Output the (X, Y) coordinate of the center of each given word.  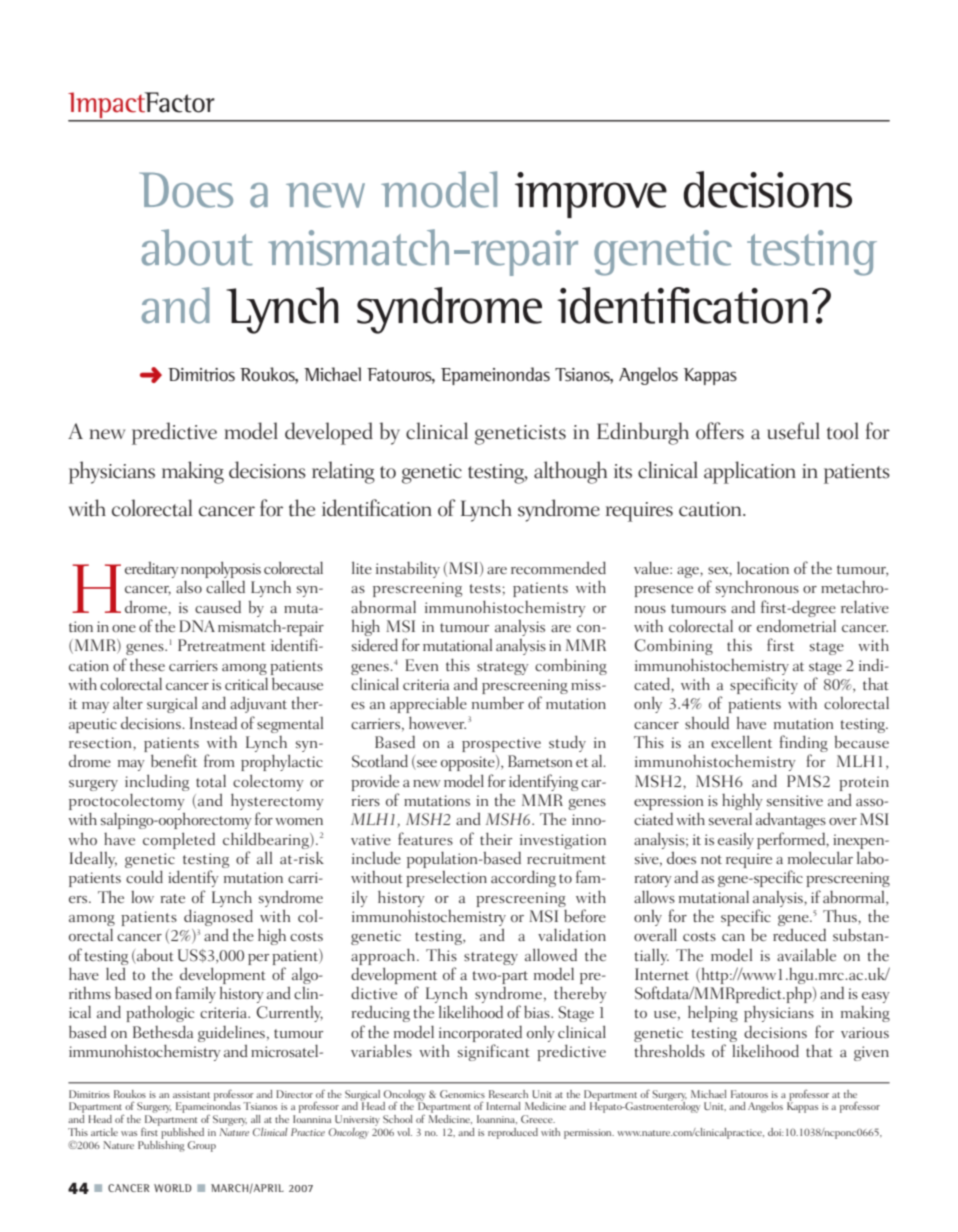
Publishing (161, 1145)
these (147, 665)
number (498, 702)
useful (793, 431)
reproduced (513, 1133)
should (707, 722)
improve (591, 195)
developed (329, 433)
